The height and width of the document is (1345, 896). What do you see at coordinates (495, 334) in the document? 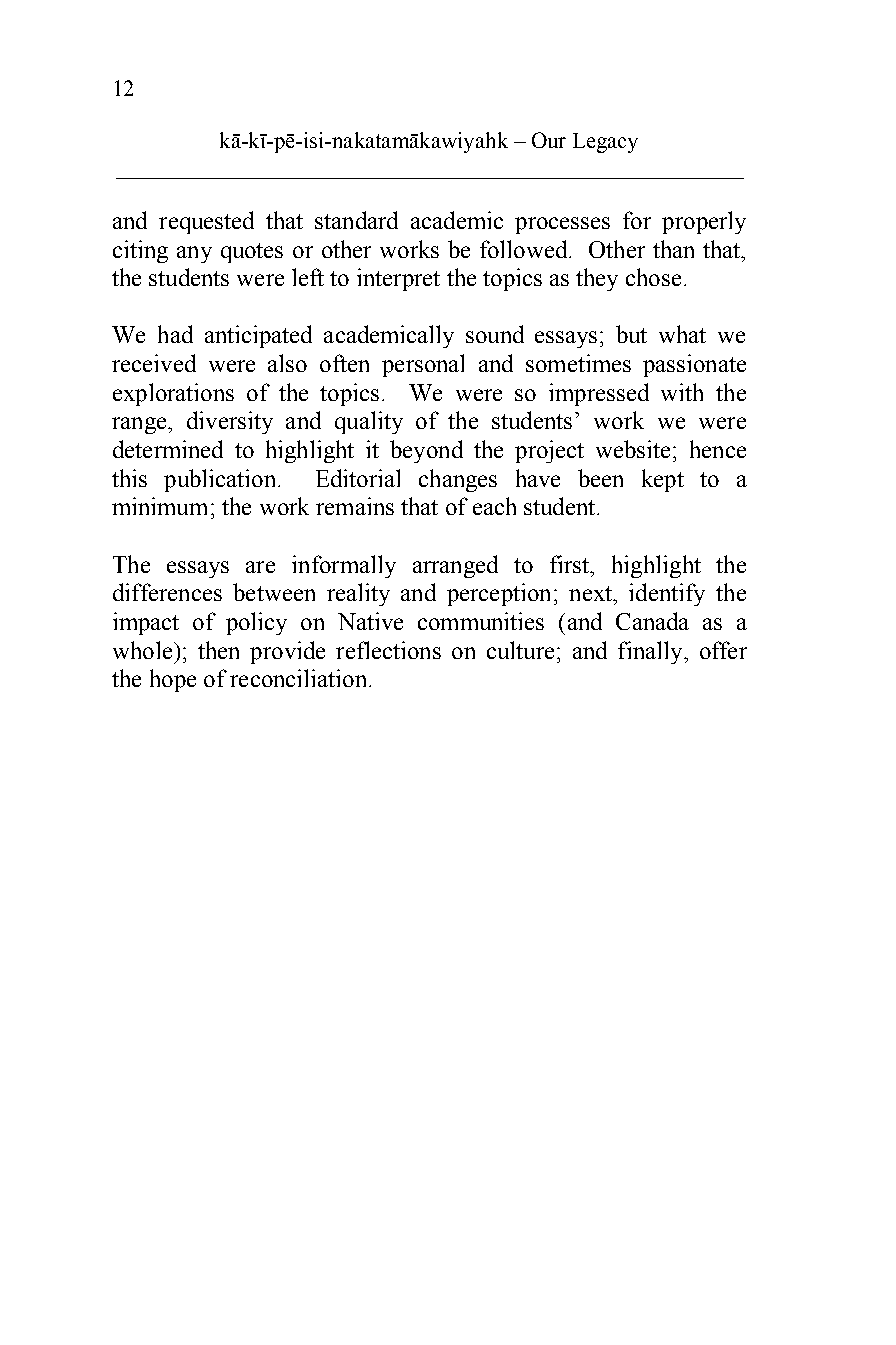
I see `sound` at bounding box center [495, 334].
